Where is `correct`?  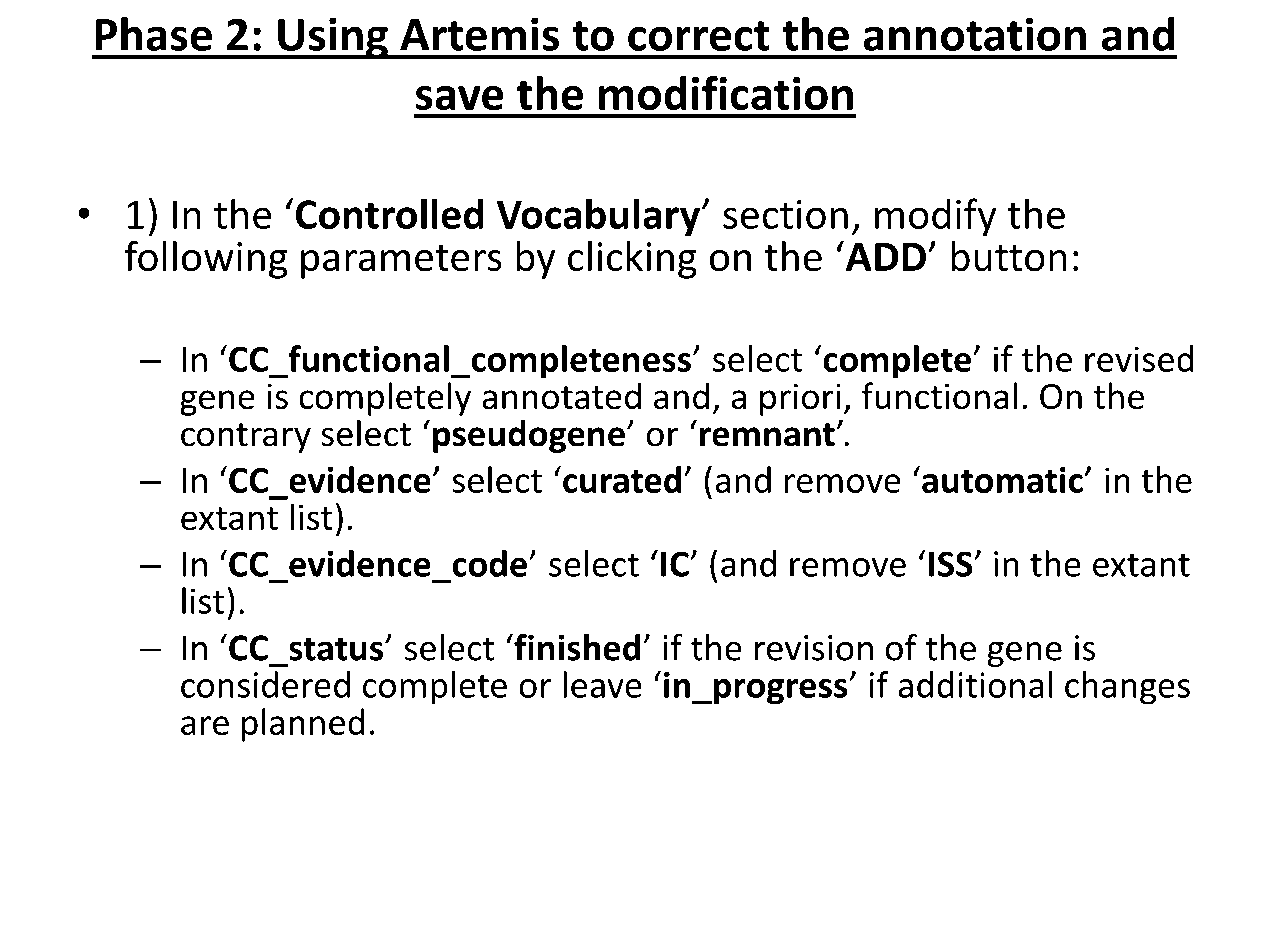
correct is located at coordinates (699, 36).
